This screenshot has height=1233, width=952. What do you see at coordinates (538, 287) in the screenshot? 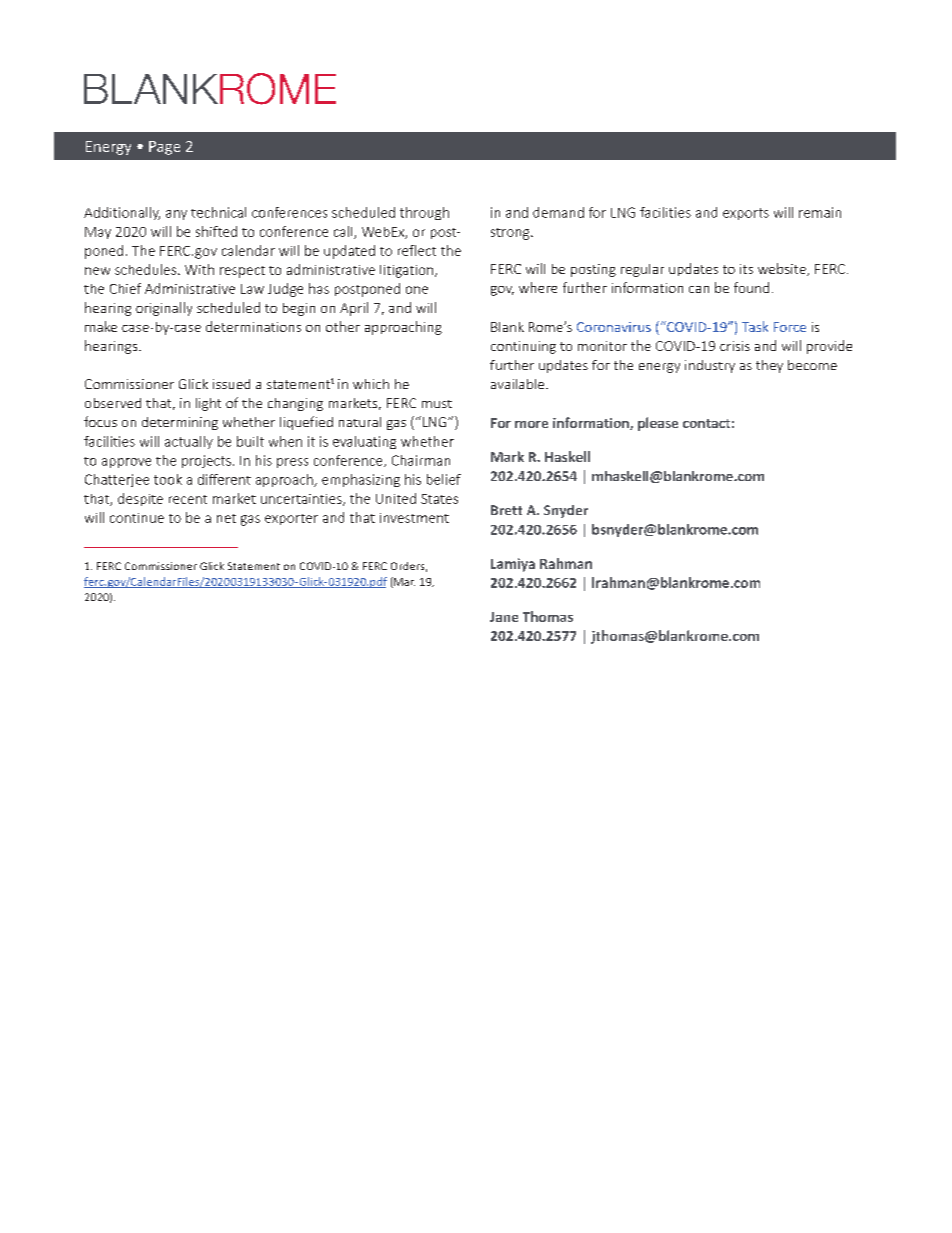
I see `where` at bounding box center [538, 287].
